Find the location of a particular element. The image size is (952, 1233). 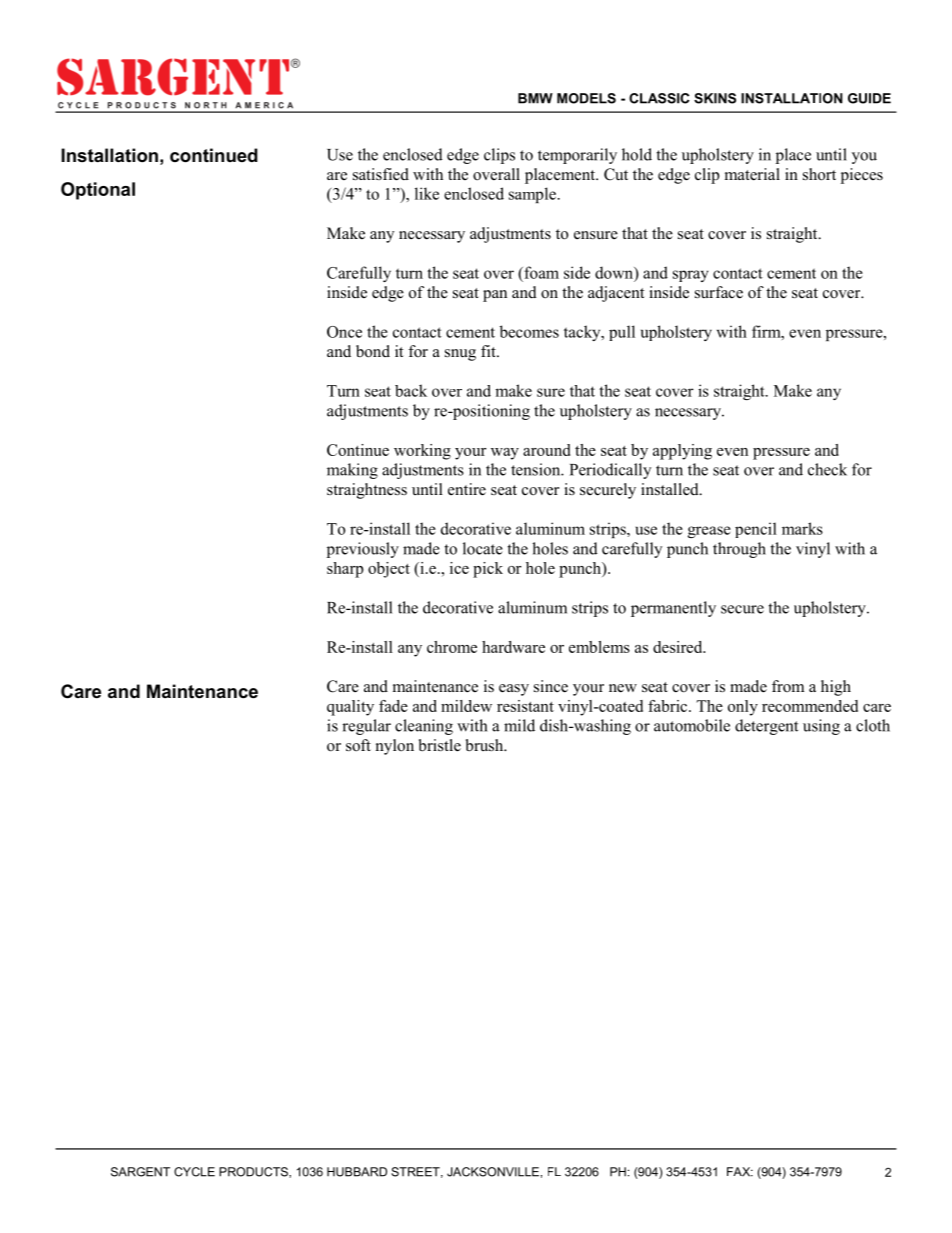

BMW is located at coordinates (535, 98).
